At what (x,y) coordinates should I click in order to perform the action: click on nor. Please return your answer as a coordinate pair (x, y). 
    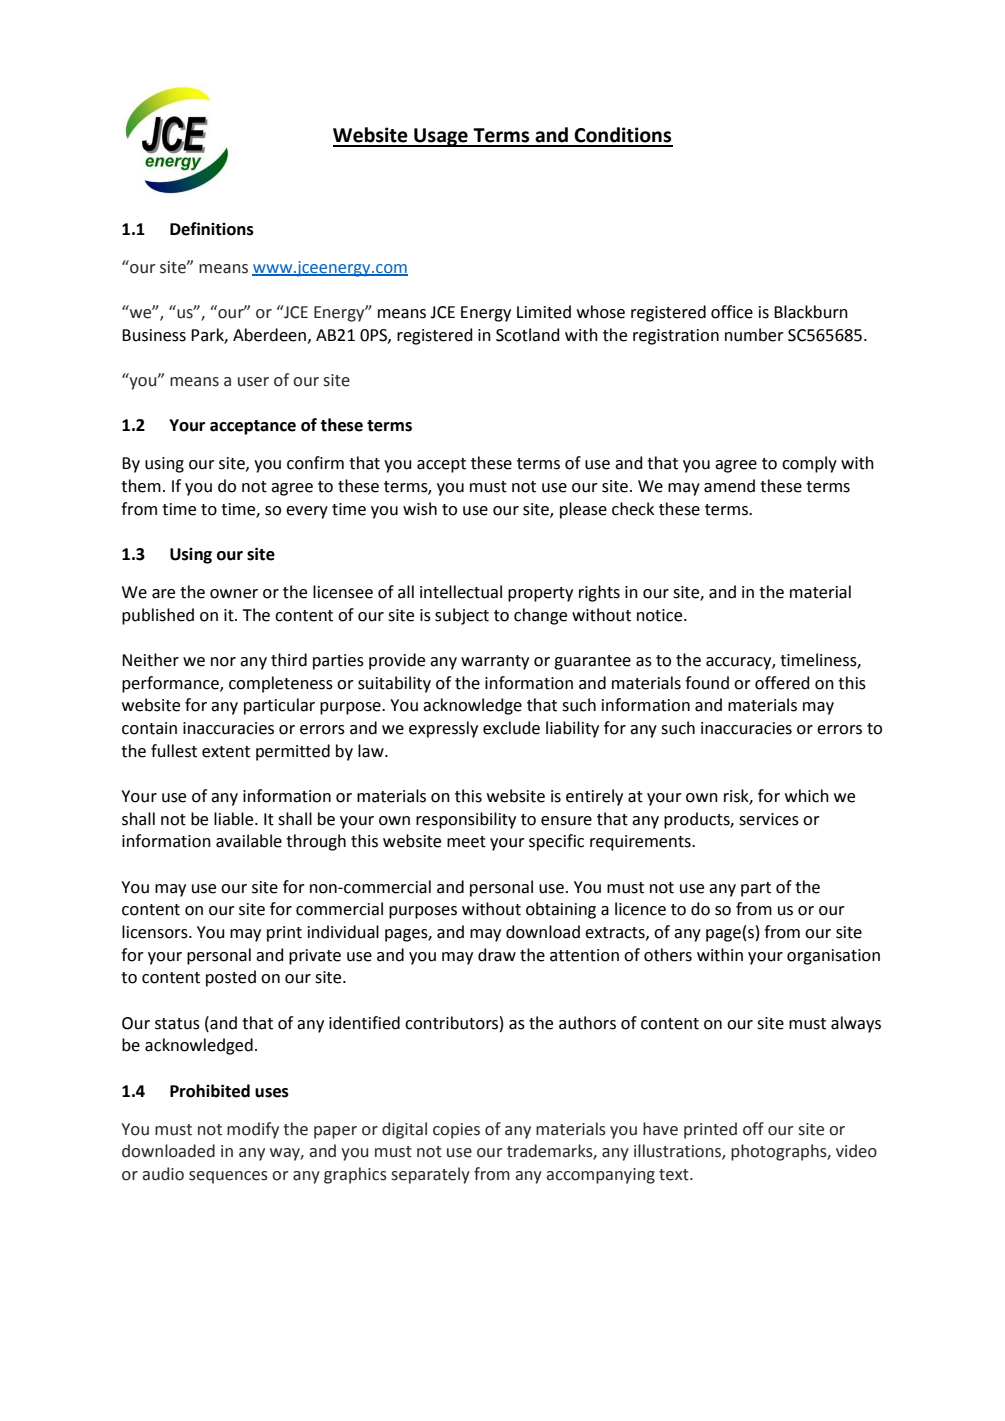
    Looking at the image, I should click on (223, 662).
